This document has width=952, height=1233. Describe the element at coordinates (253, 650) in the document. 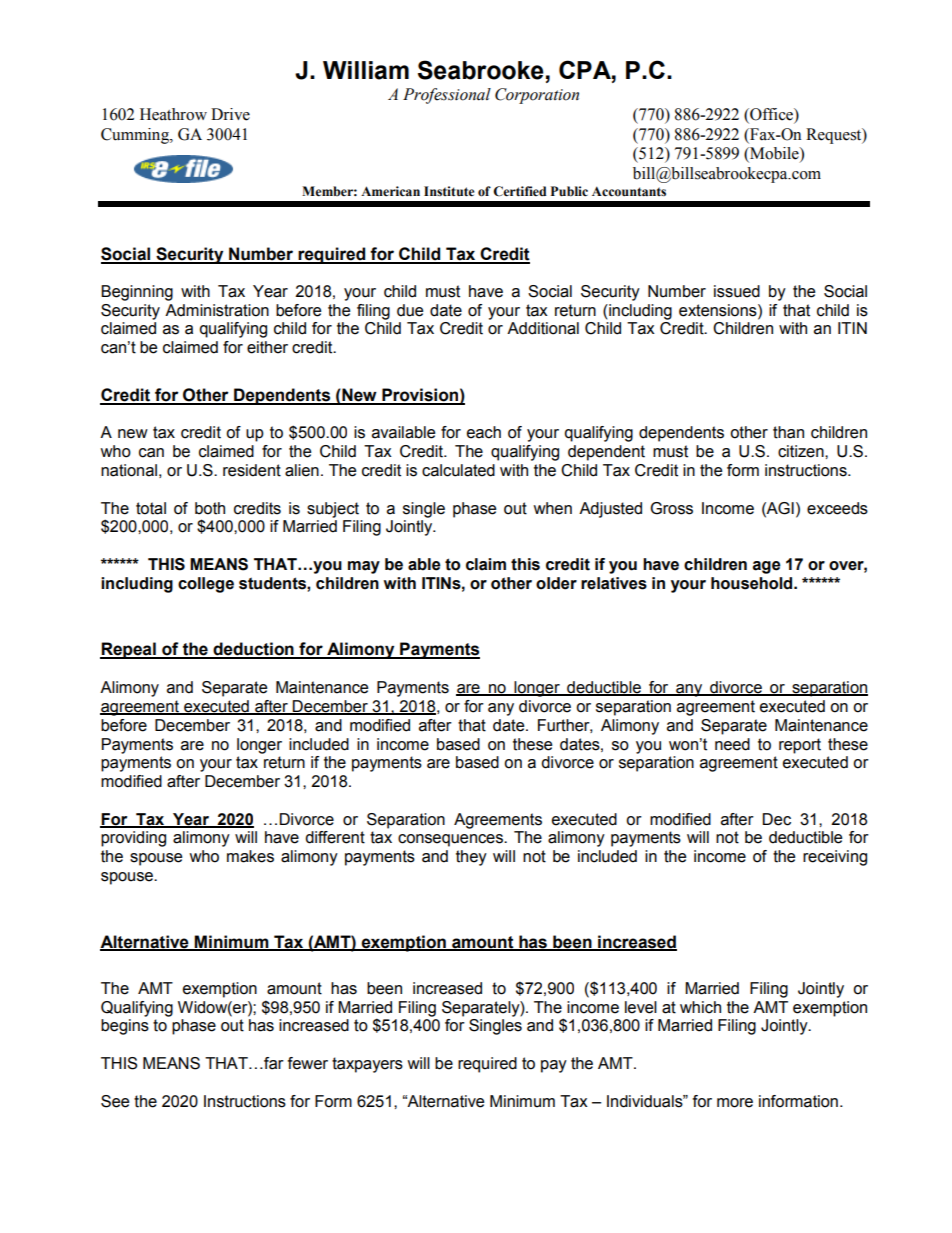

I see `deduction` at that location.
